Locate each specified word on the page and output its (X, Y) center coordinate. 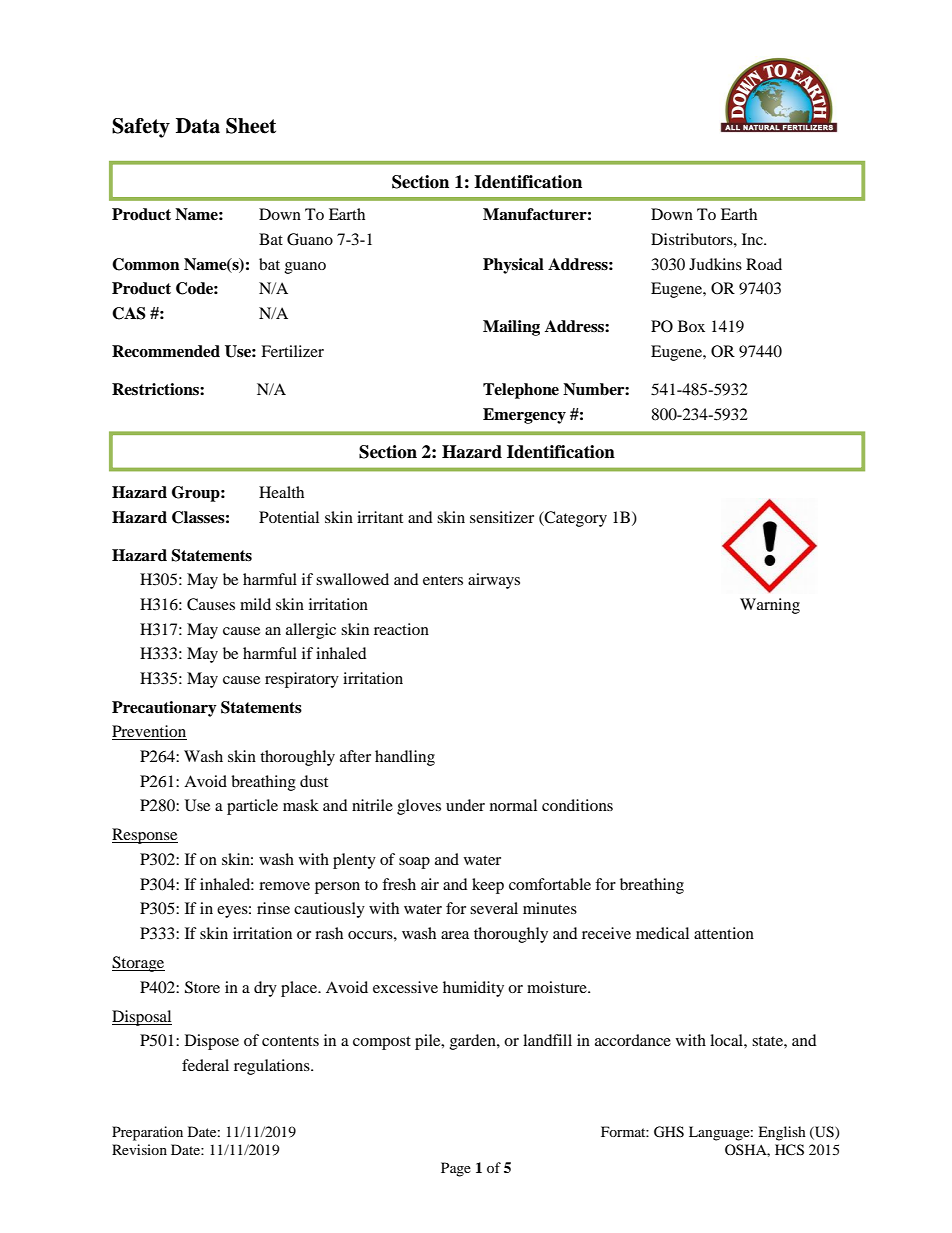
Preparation (147, 1133)
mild (255, 604)
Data (198, 126)
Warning (770, 606)
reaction (401, 629)
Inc (753, 239)
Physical (513, 266)
